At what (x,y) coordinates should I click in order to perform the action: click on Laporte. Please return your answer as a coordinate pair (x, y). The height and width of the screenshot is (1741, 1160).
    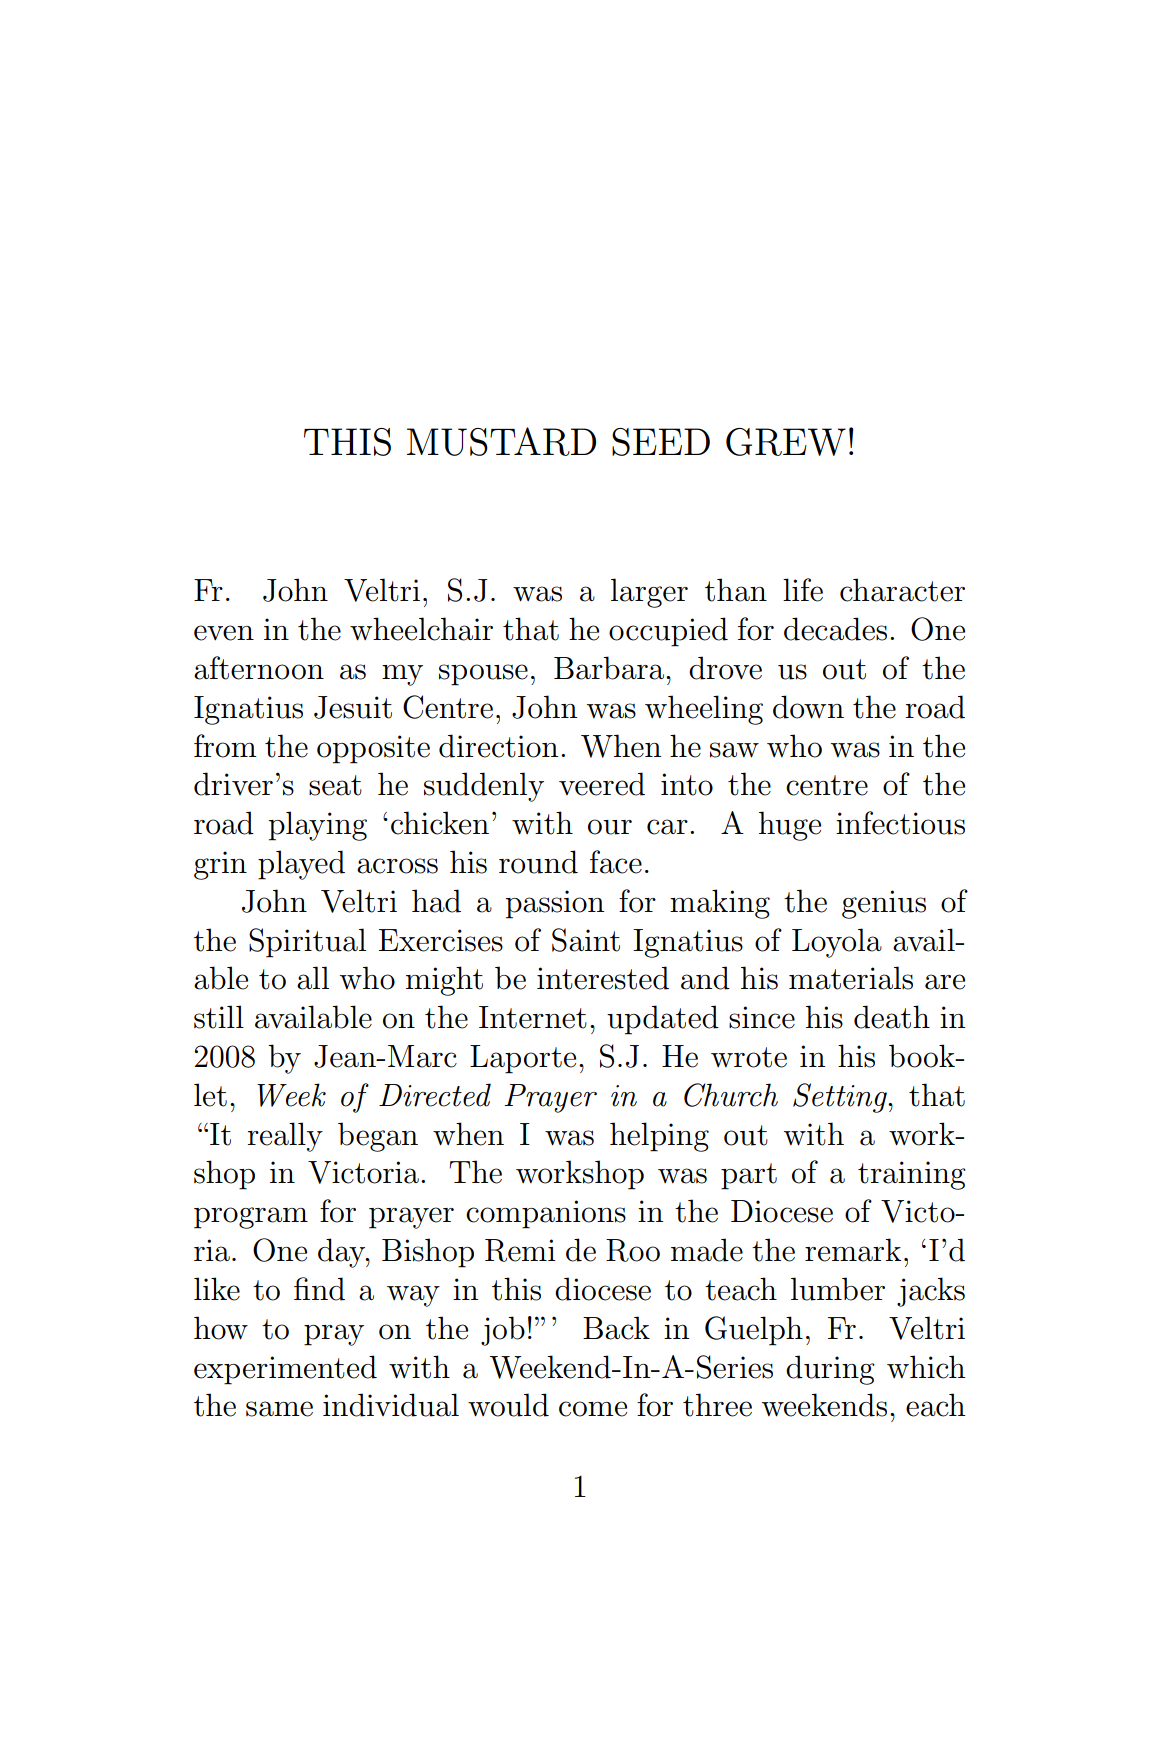
    Looking at the image, I should click on (523, 1059).
